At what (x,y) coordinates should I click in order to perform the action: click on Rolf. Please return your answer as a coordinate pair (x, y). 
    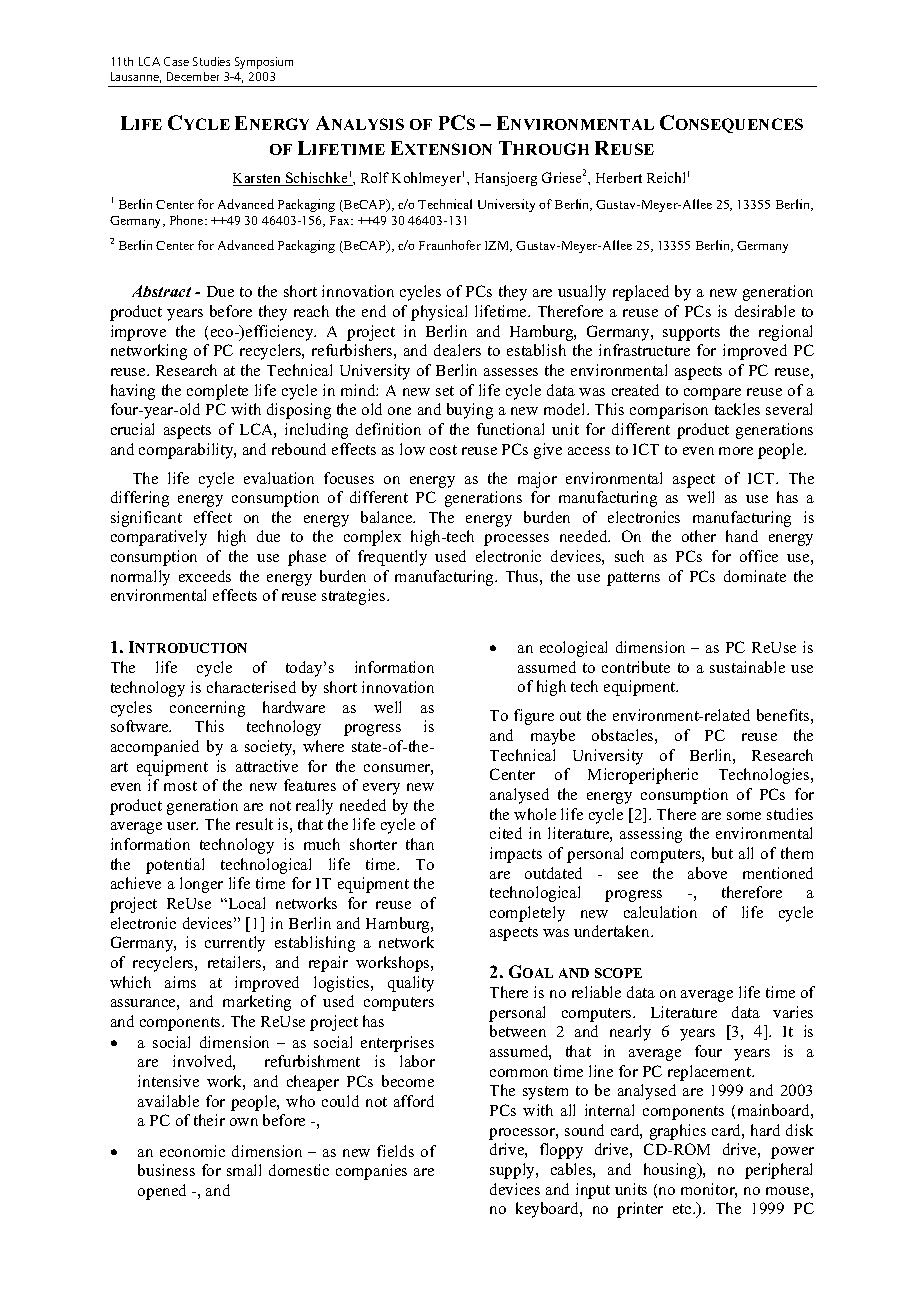
    Looking at the image, I should click on (375, 177).
